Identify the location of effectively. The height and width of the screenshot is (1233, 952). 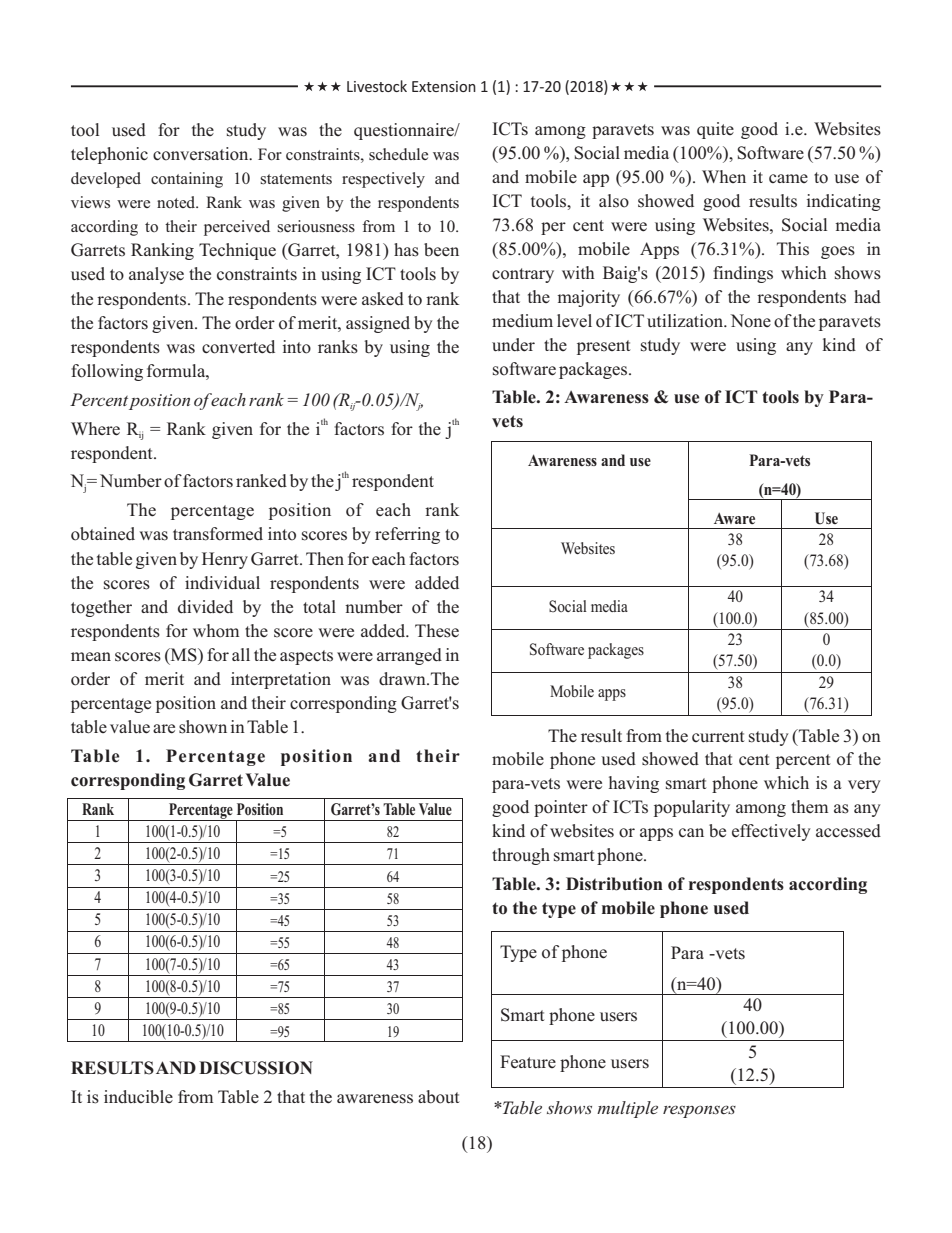
(771, 832).
